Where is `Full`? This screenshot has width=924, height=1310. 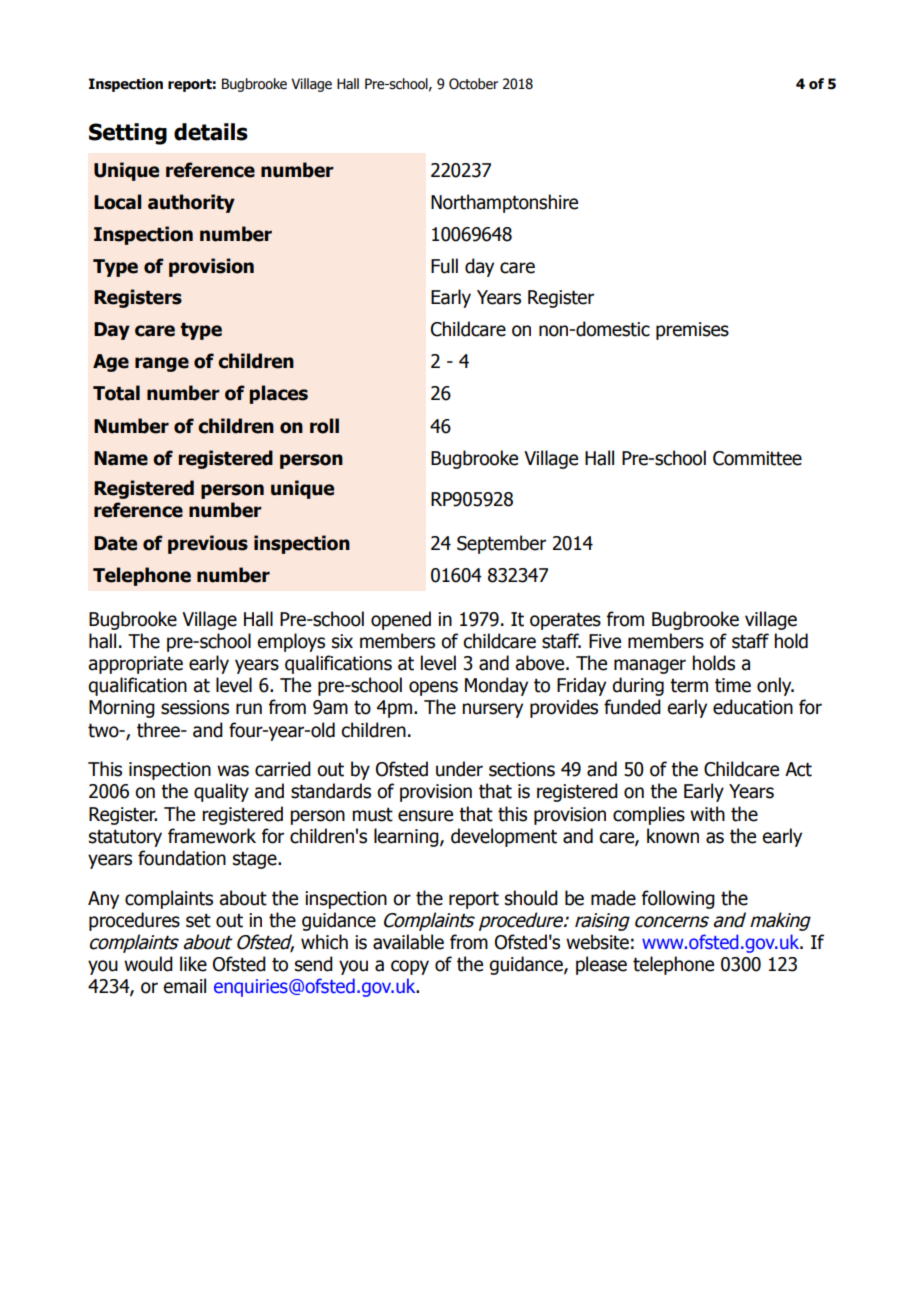 Full is located at coordinates (444, 266).
